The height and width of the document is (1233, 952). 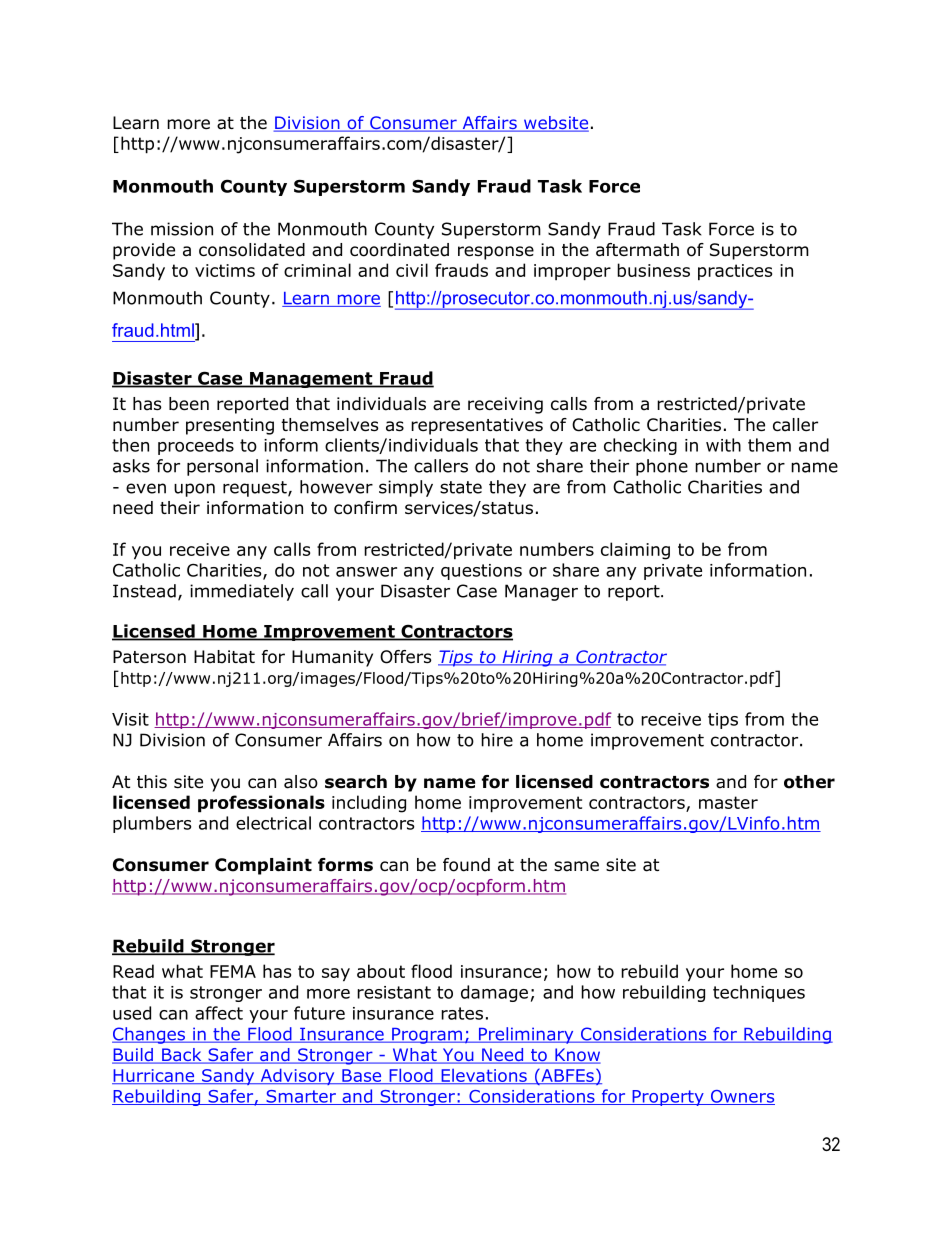 What do you see at coordinates (225, 270) in the document?
I see `victims` at bounding box center [225, 270].
